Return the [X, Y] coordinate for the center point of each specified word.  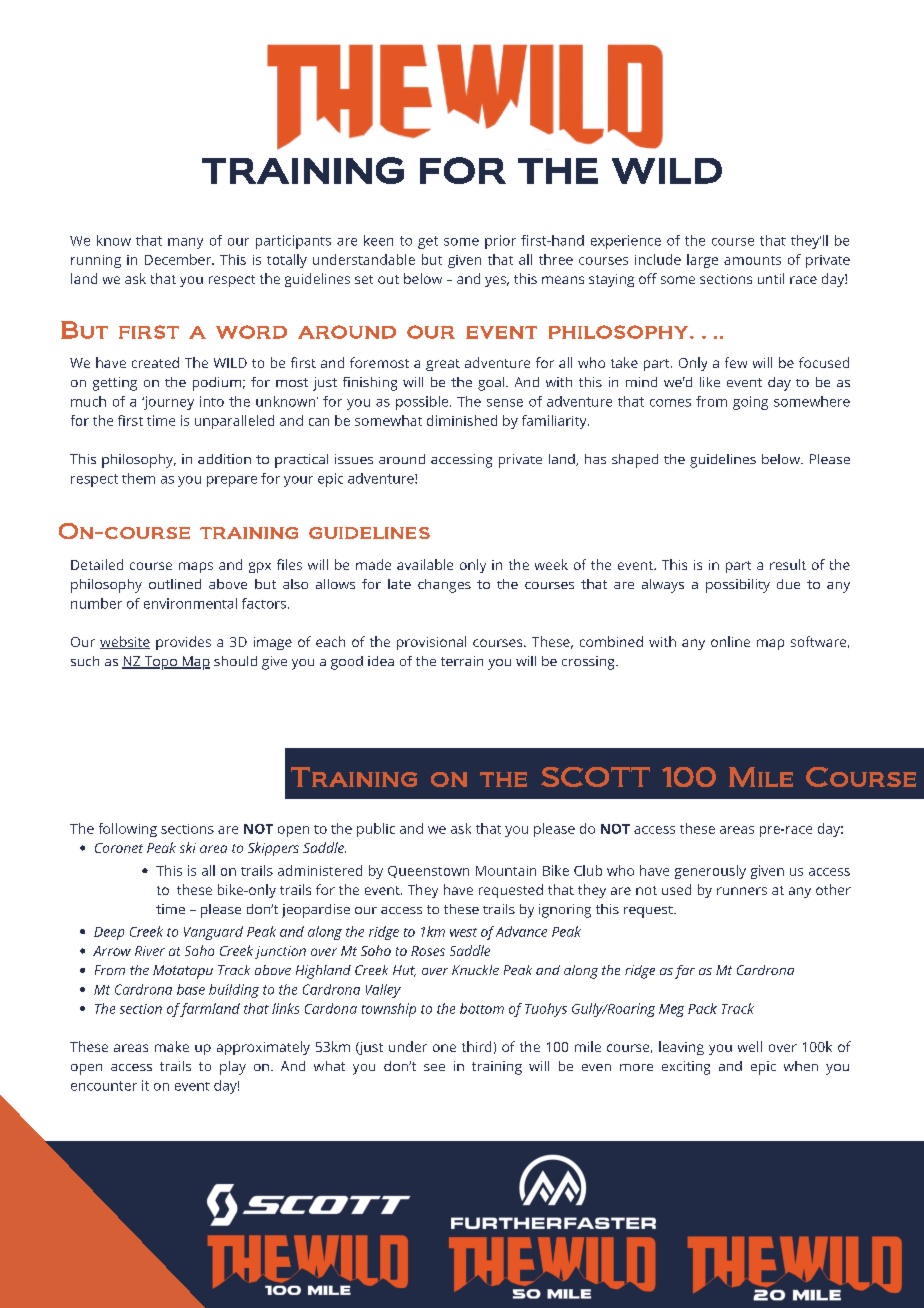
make [172, 1046]
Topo [160, 663]
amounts [752, 260]
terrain [462, 661]
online [730, 641]
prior [500, 242]
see [434, 1067]
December [179, 259]
